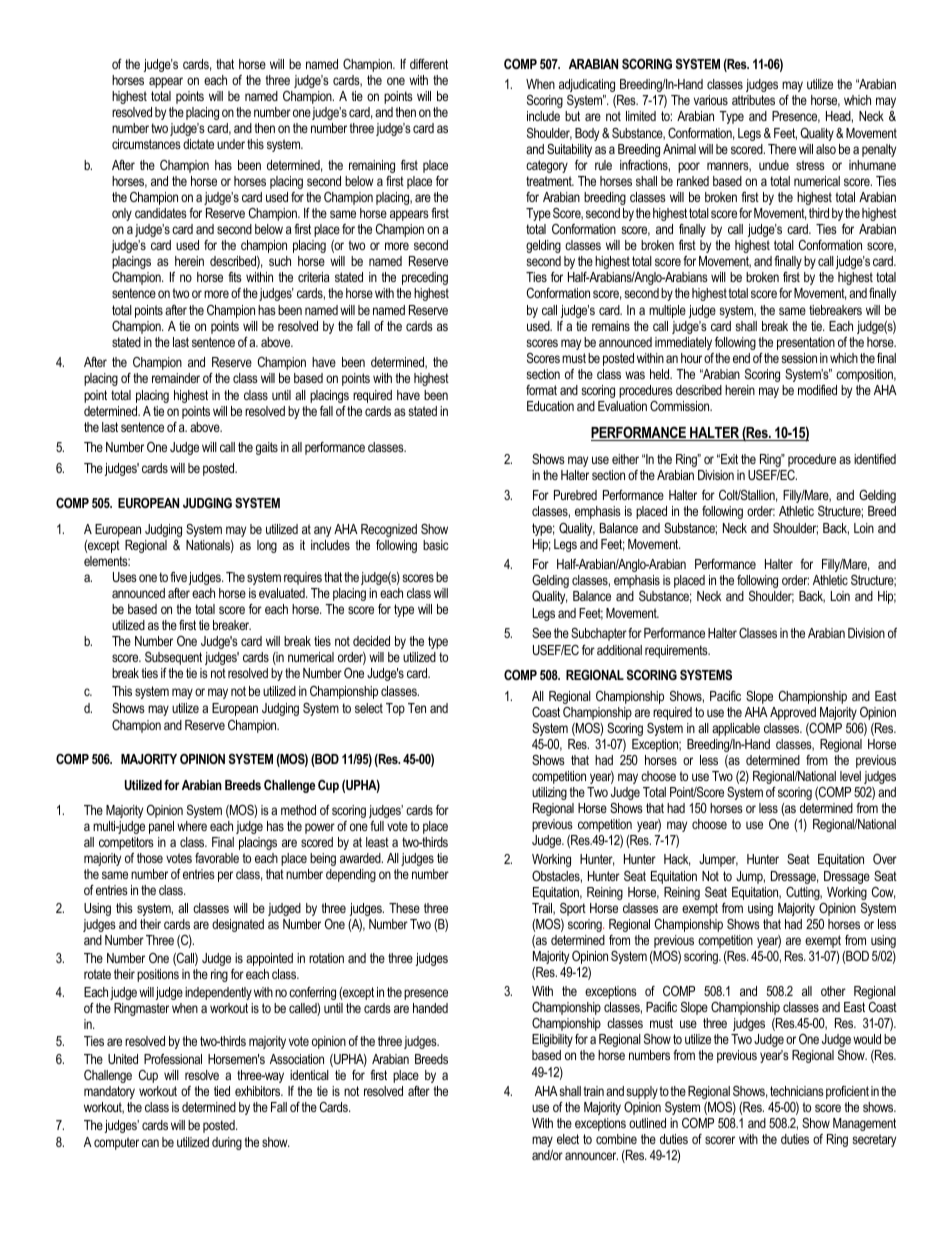  I want to click on where, so click(192, 826).
